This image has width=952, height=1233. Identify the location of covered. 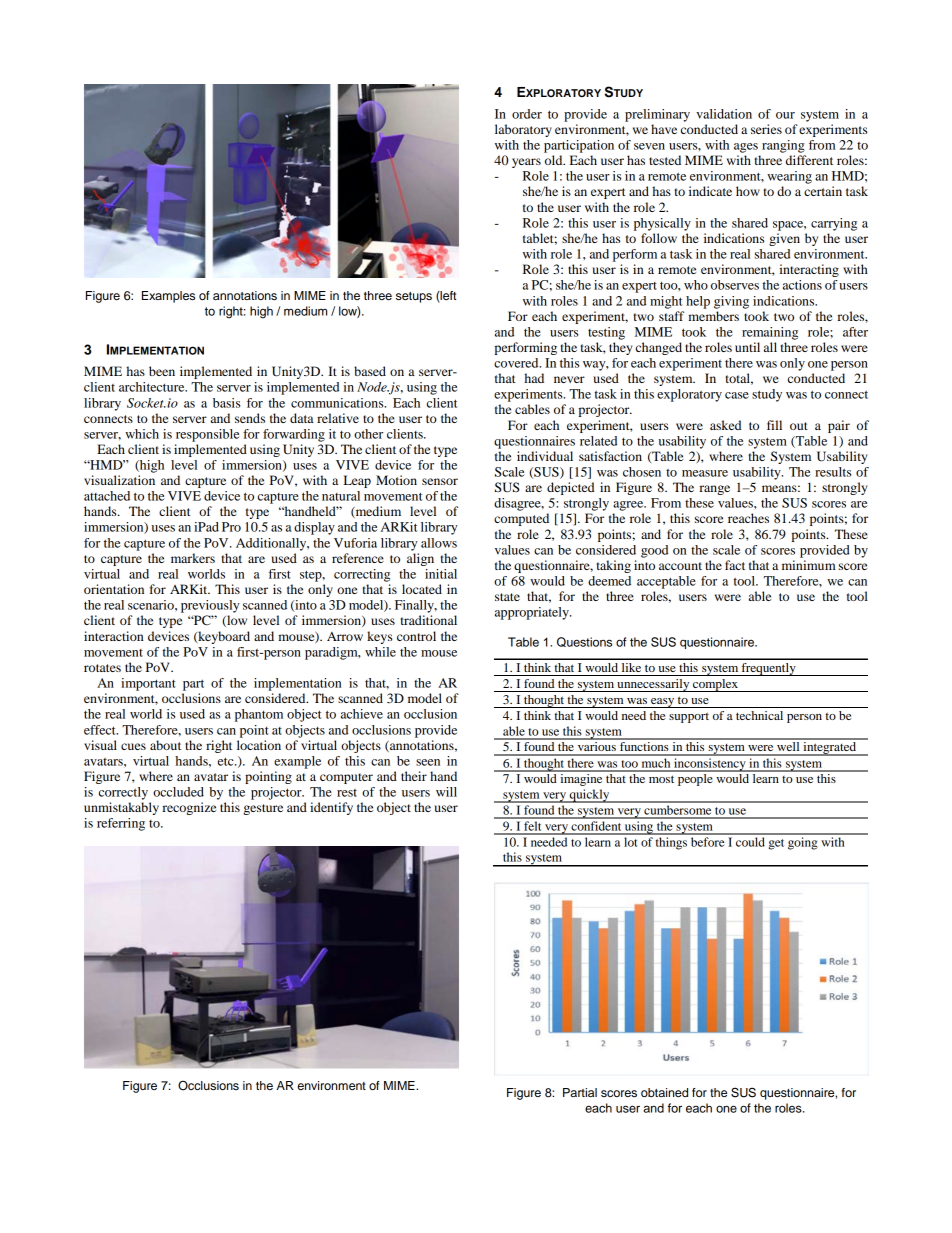
(517, 363).
